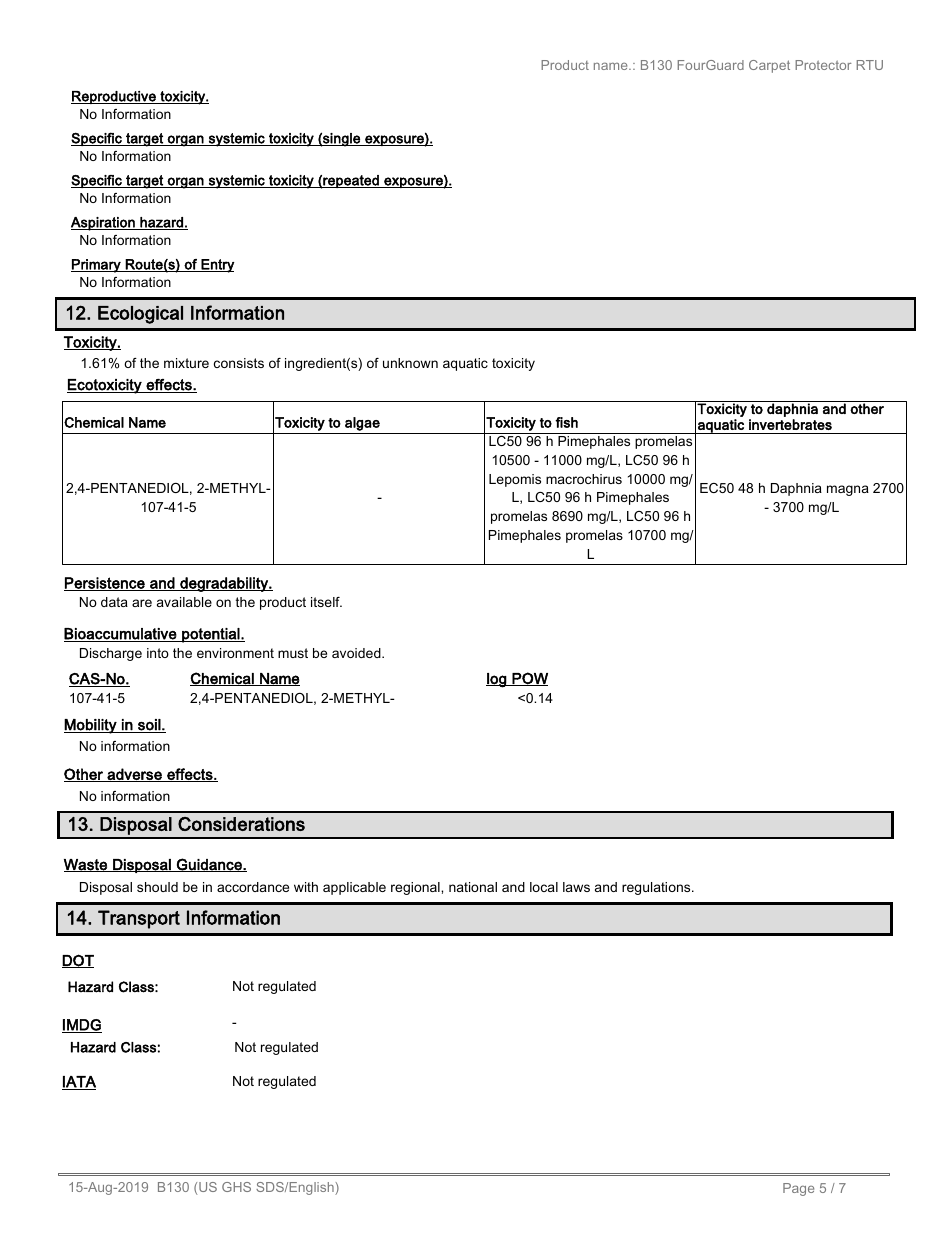 The image size is (952, 1233). I want to click on magna, so click(848, 490).
